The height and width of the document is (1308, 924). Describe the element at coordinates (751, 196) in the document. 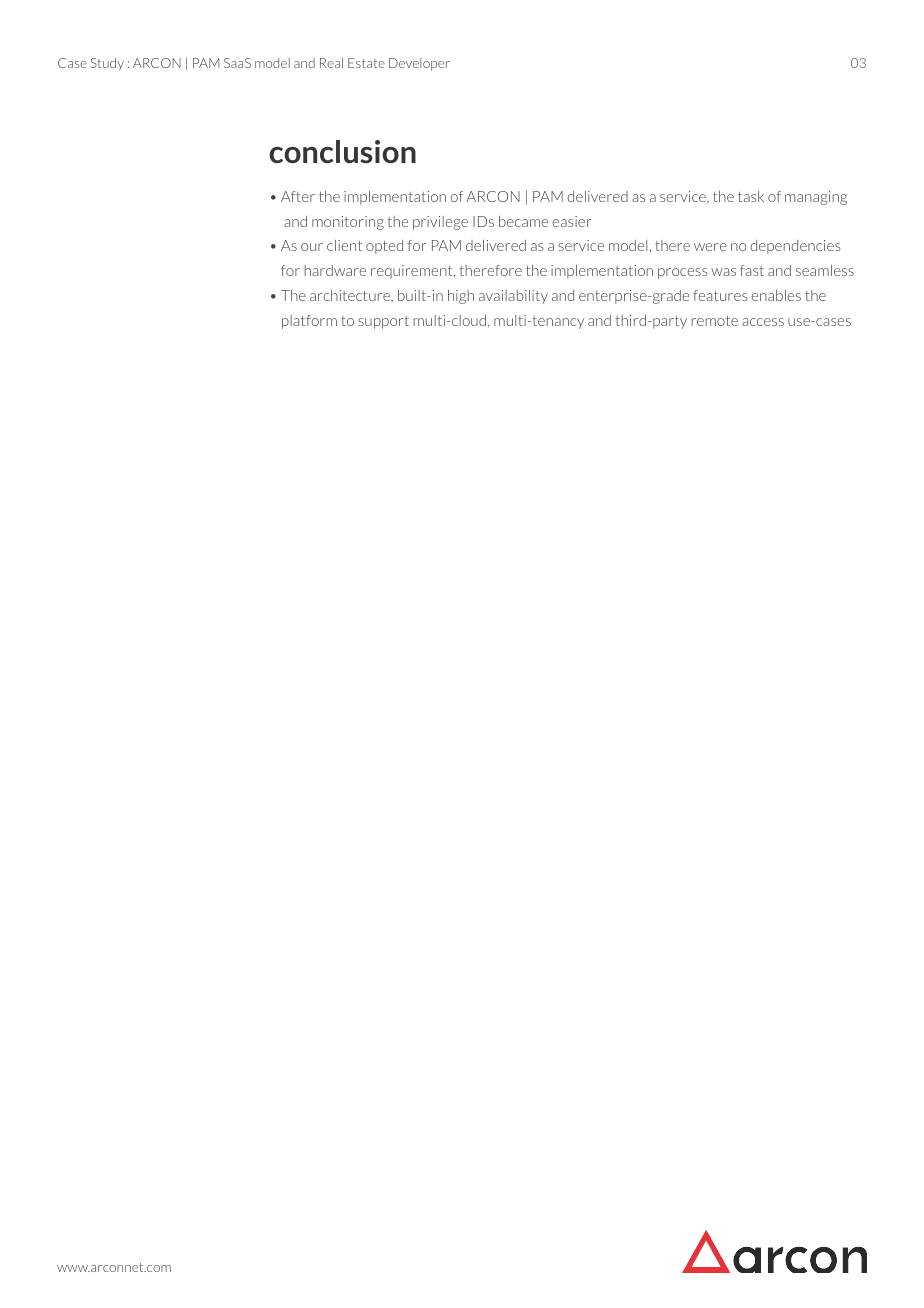

I see `task` at that location.
